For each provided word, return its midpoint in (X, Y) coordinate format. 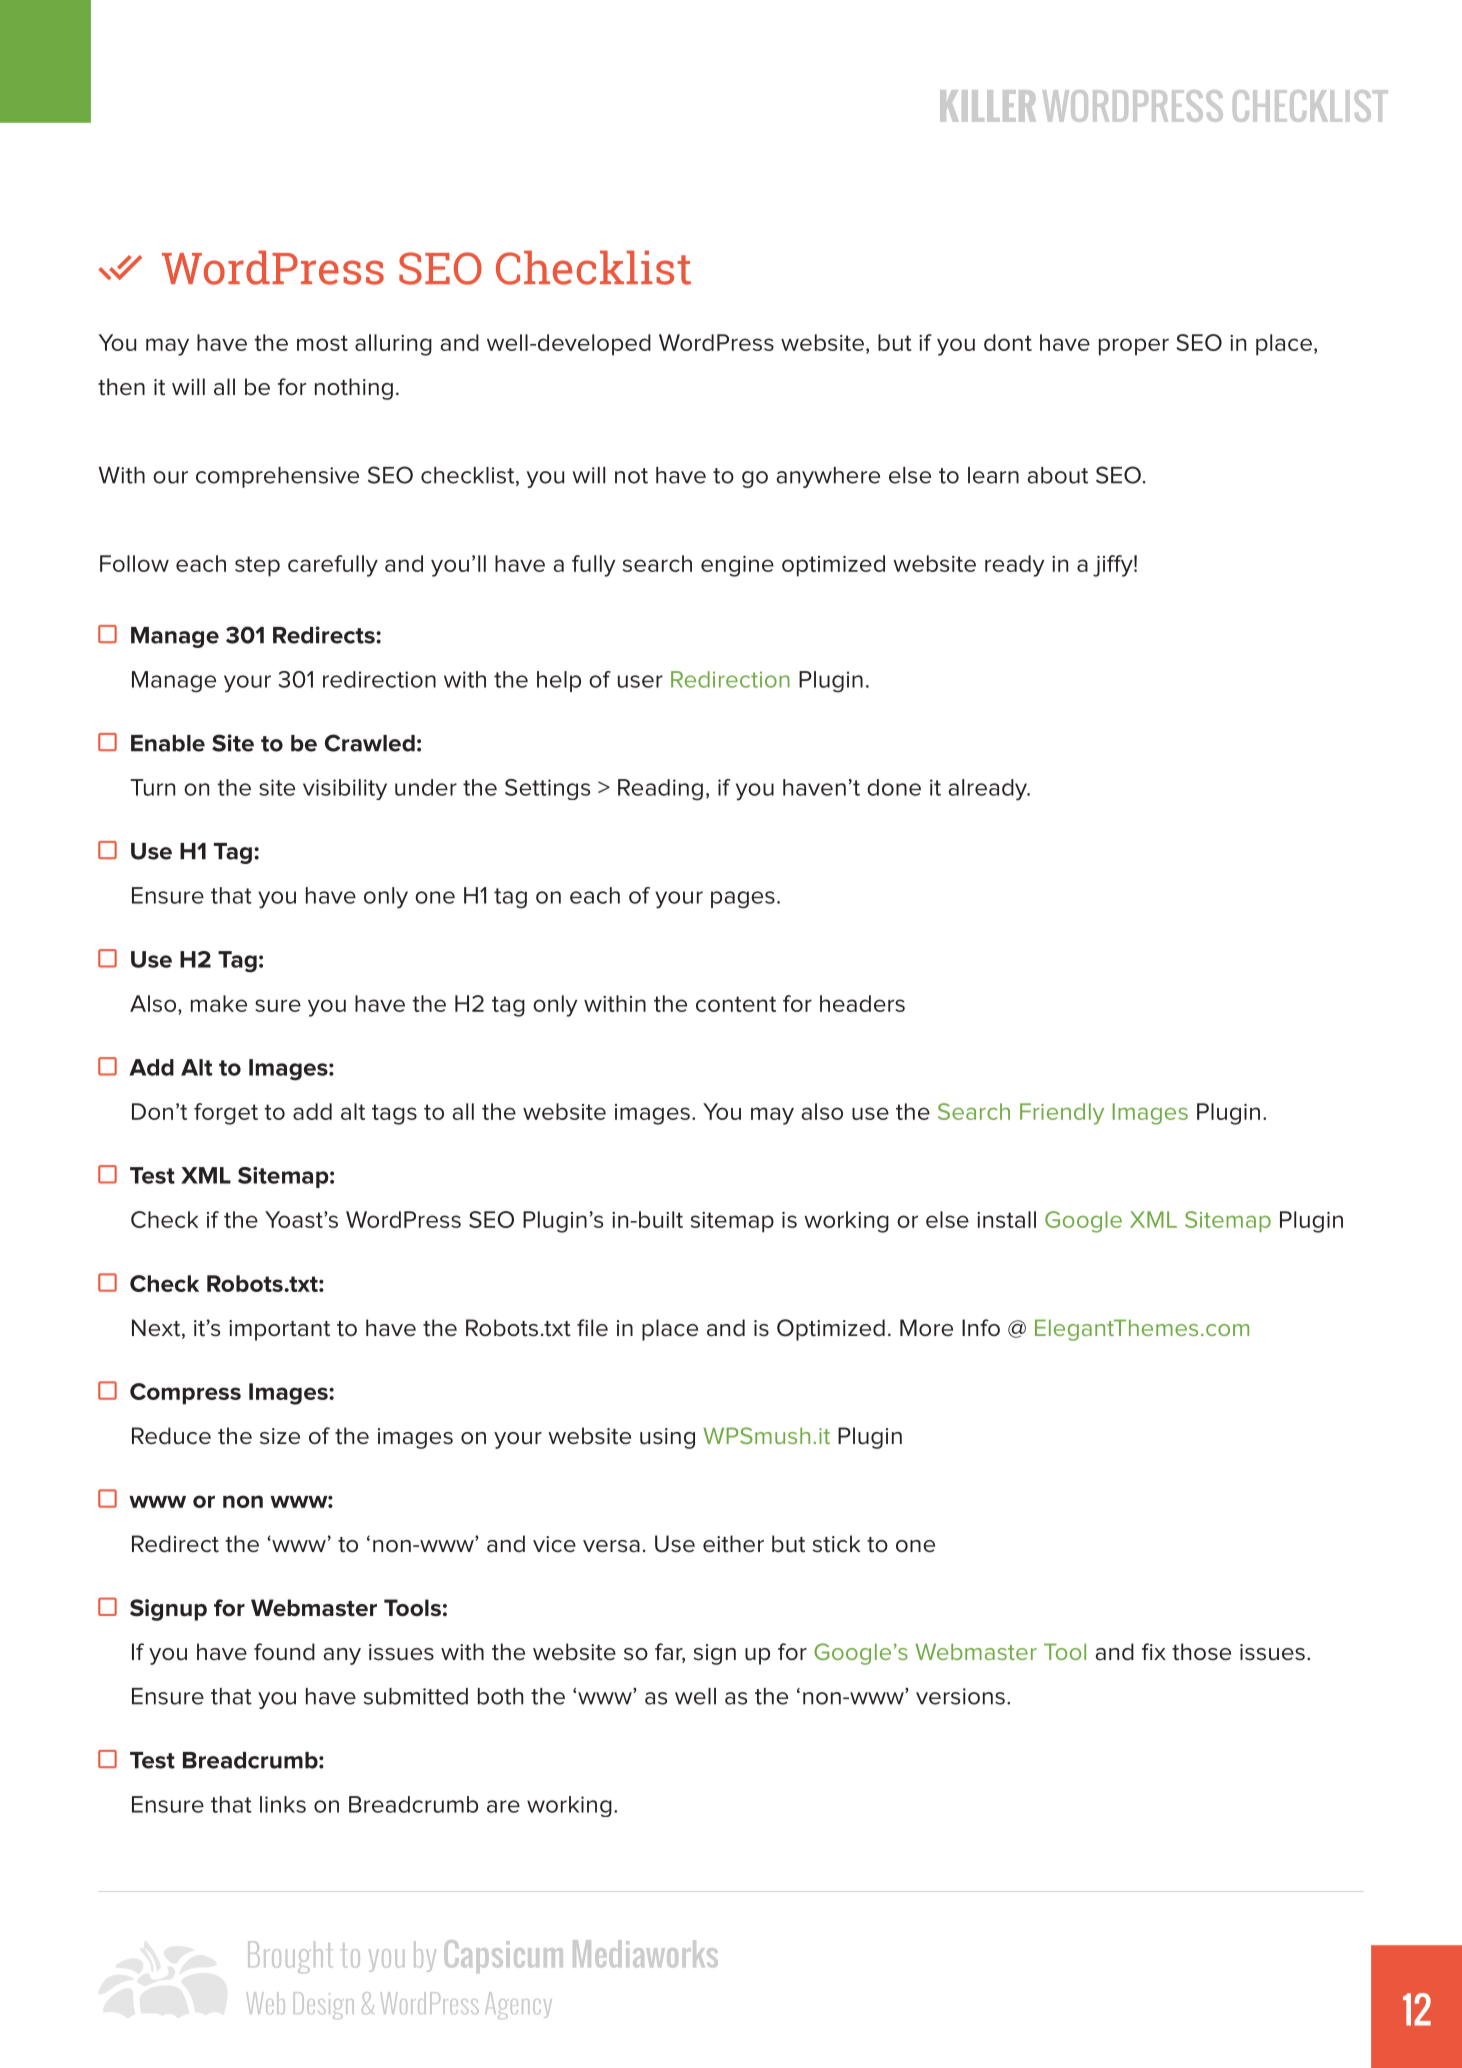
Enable (168, 743)
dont (1008, 342)
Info (981, 1327)
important (279, 1330)
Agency (518, 2005)
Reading (660, 790)
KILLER (988, 106)
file (592, 1328)
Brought (290, 1957)
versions (960, 1696)
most (322, 343)
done (894, 787)
